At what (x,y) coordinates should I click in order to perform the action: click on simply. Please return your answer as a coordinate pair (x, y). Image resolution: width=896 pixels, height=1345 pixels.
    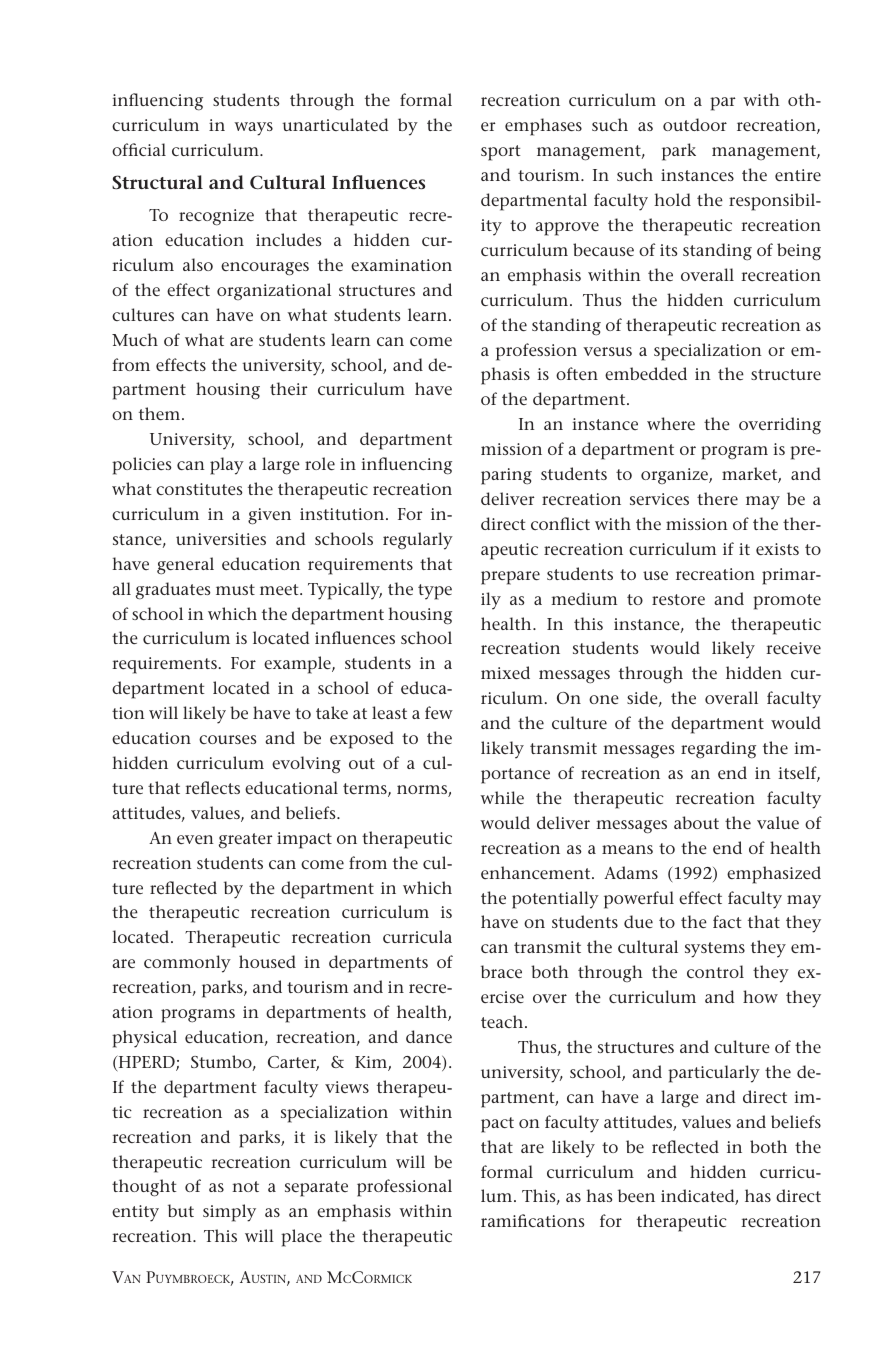
    Looking at the image, I should click on (229, 1213).
